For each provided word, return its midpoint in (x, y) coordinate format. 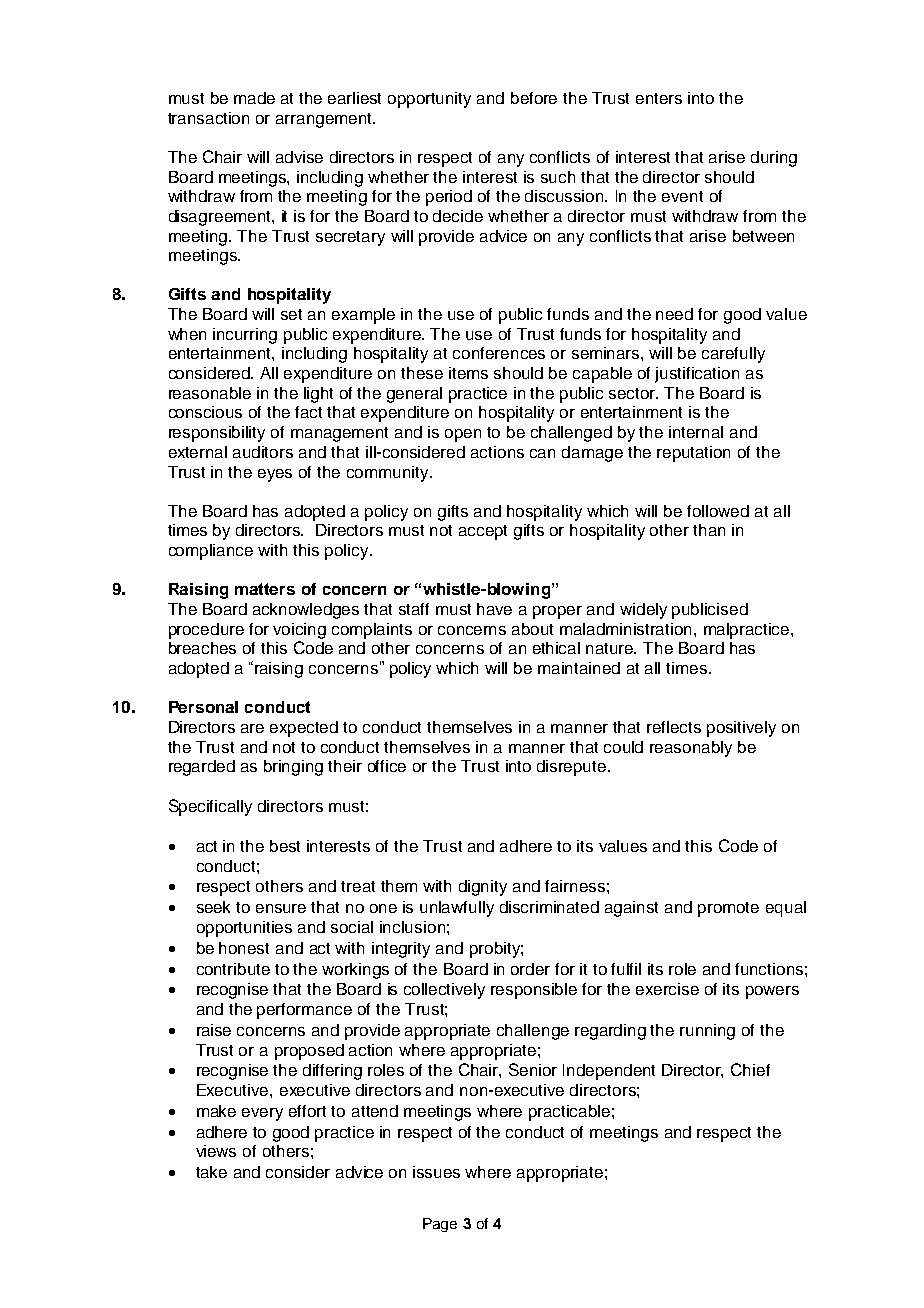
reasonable (210, 393)
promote (728, 909)
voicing (299, 631)
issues (436, 1172)
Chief (750, 1069)
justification (697, 375)
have (494, 609)
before (534, 98)
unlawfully (457, 909)
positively (741, 729)
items (468, 373)
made (254, 98)
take (211, 1172)
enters (659, 98)
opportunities (244, 929)
